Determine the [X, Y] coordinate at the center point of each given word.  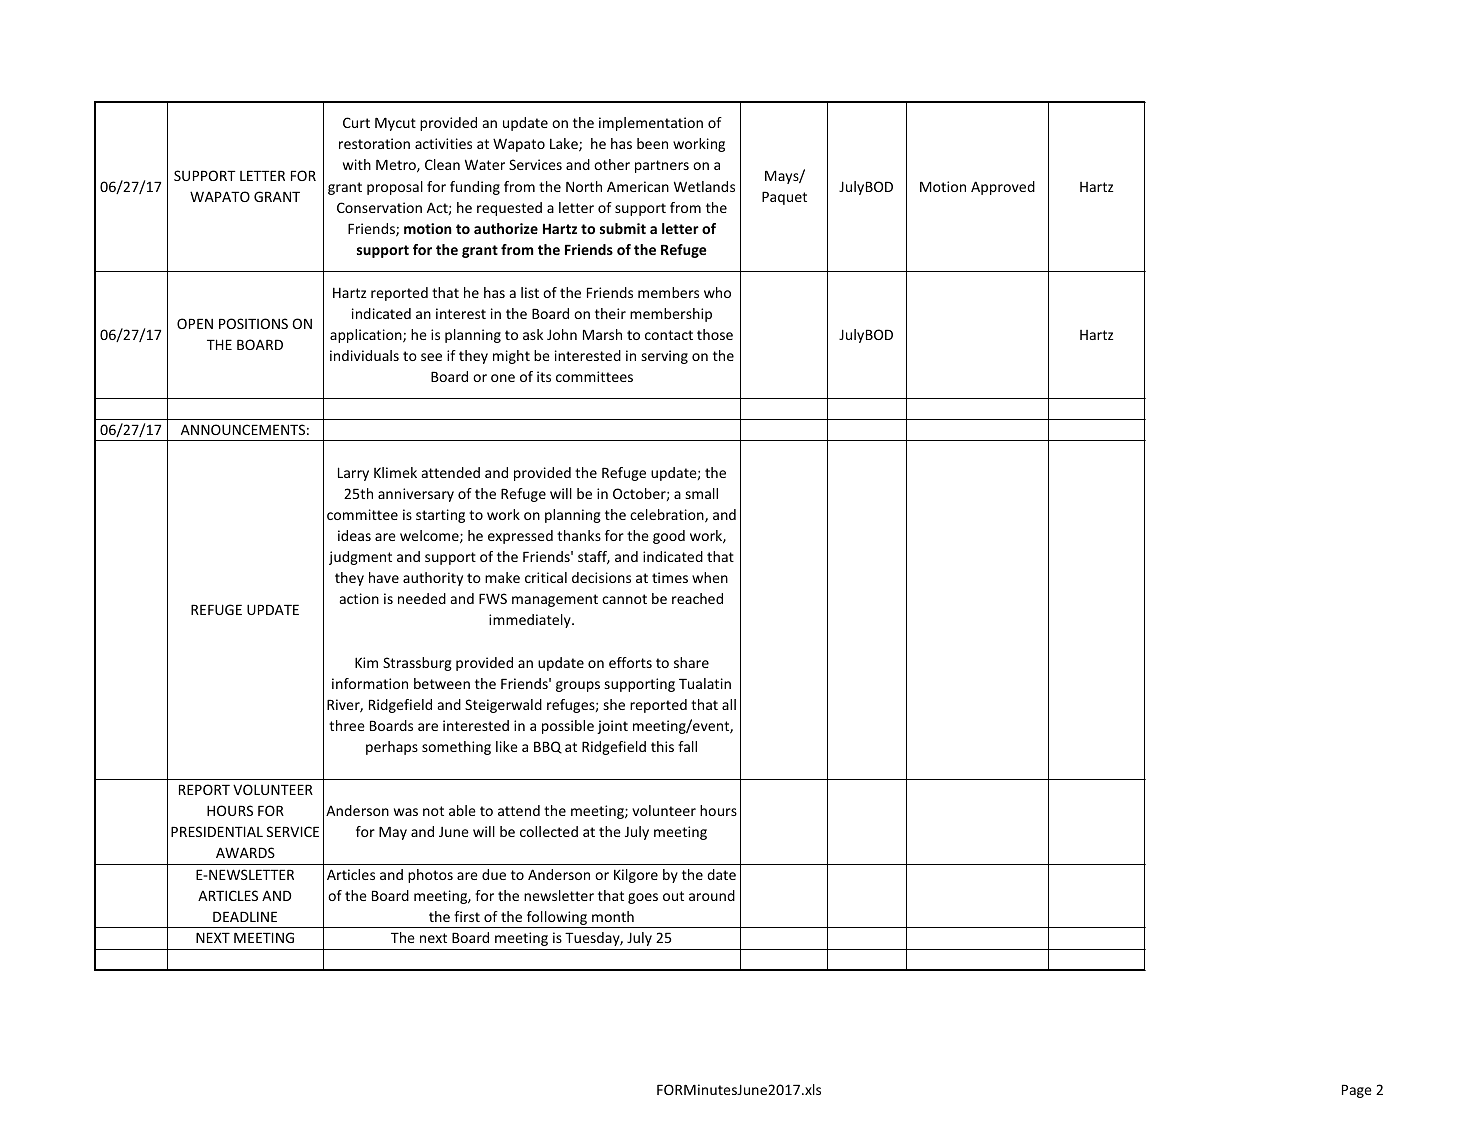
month [613, 916]
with [357, 164]
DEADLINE [245, 916]
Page [1357, 1091]
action [359, 598]
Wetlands [704, 186]
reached [697, 598]
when [710, 577]
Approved [1003, 188]
